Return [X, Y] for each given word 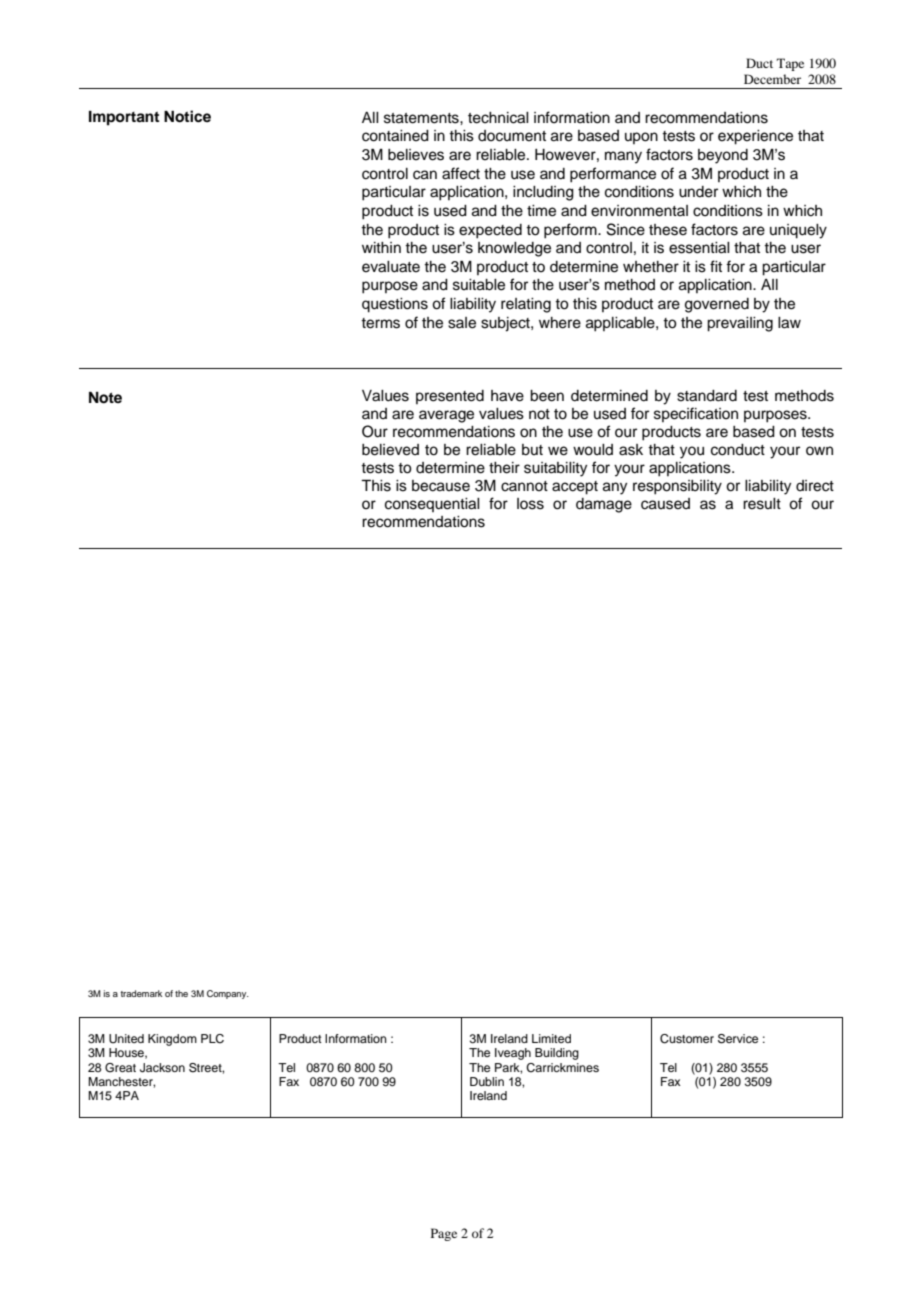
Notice [187, 116]
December [772, 79]
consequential [432, 505]
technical [498, 118]
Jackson [162, 1068]
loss [530, 504]
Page [444, 1234]
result [762, 504]
